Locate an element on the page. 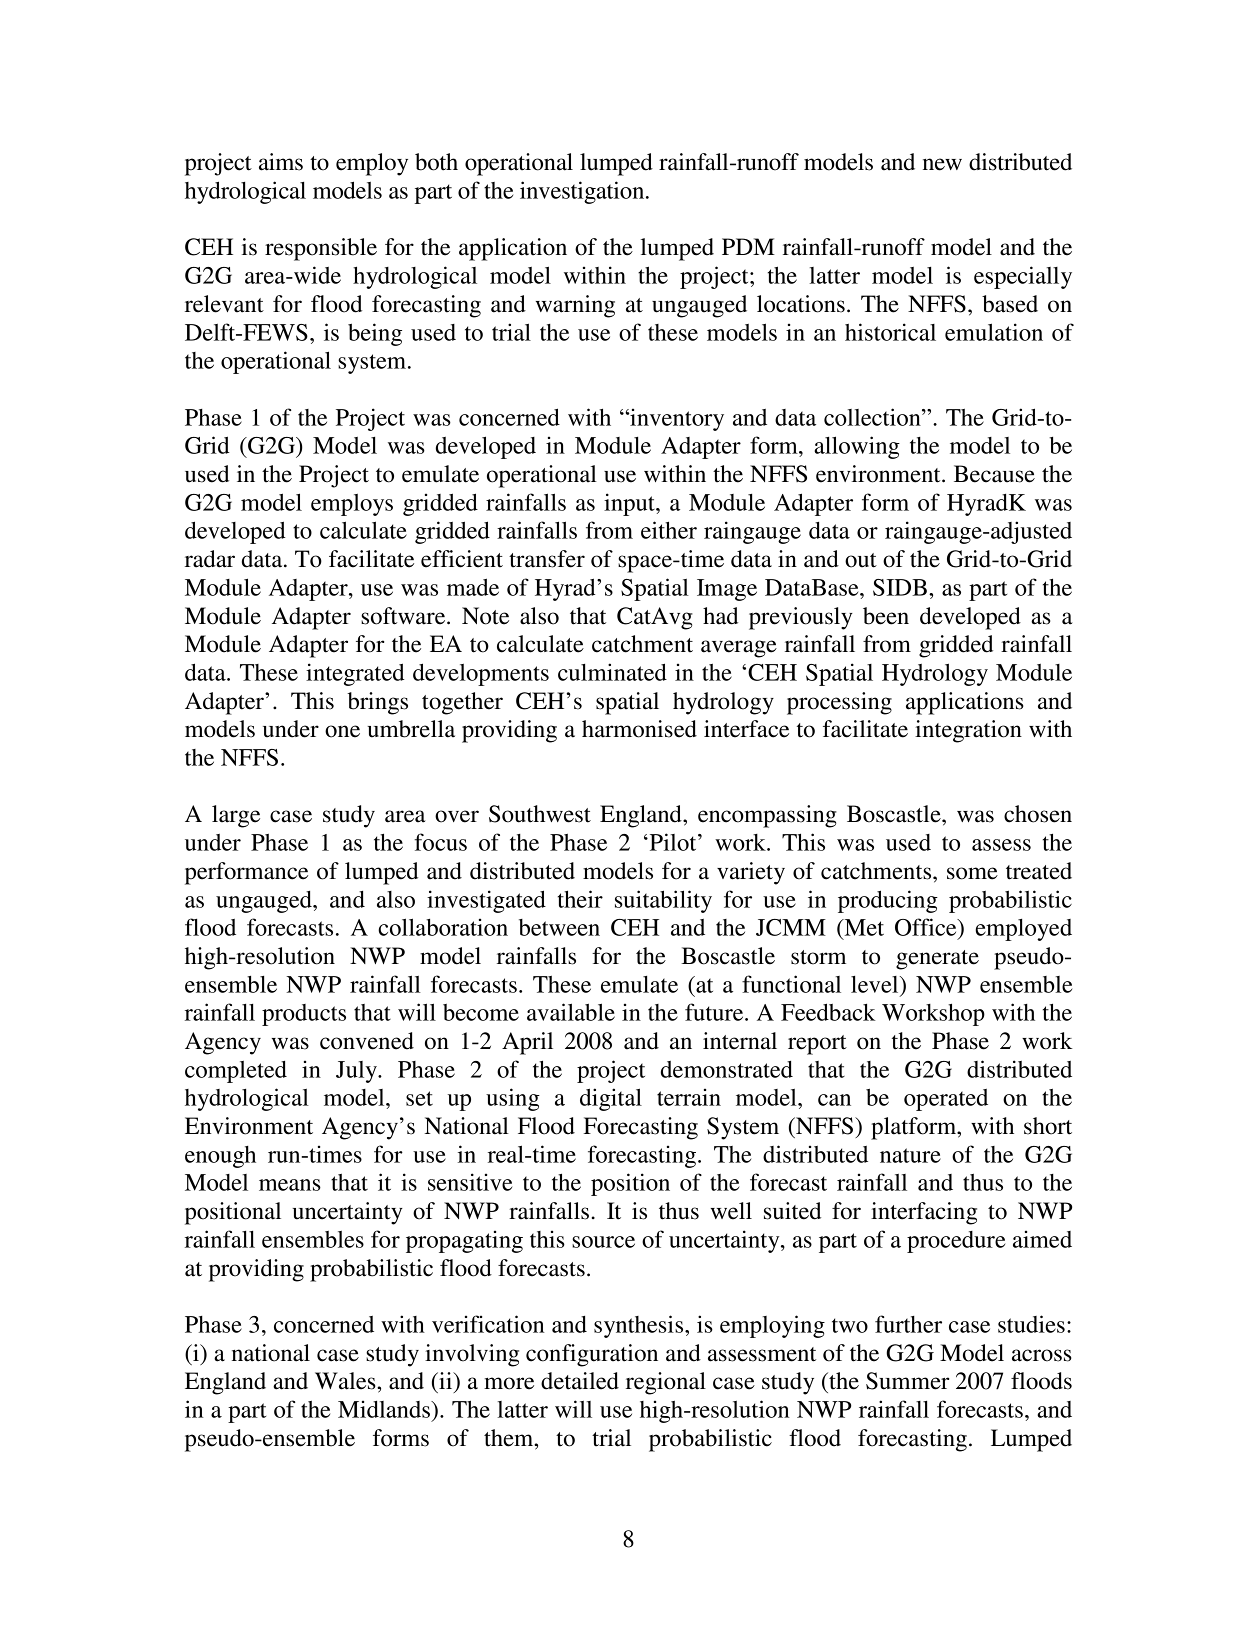  one is located at coordinates (342, 731).
